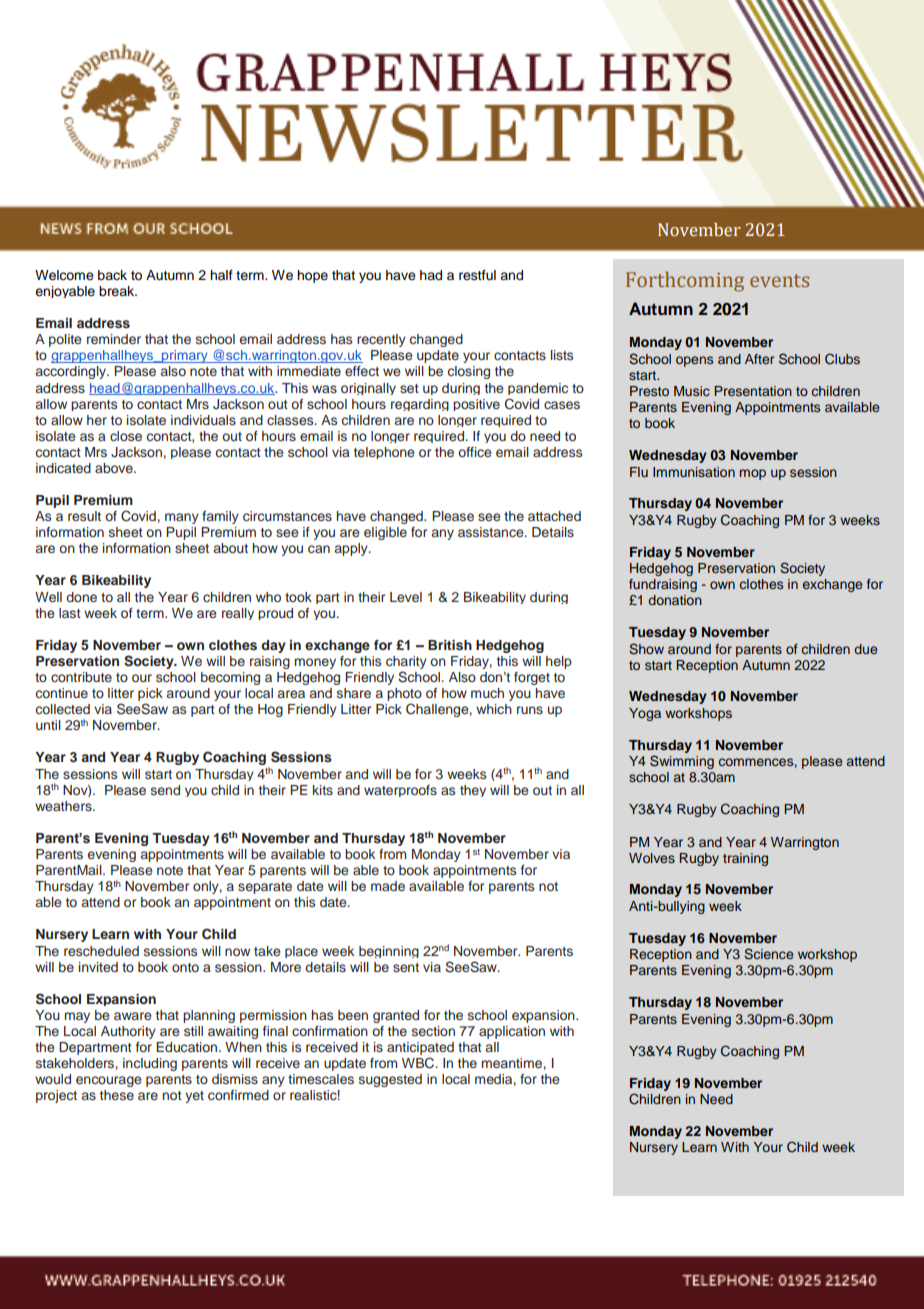 The image size is (924, 1309). I want to click on office, so click(474, 452).
